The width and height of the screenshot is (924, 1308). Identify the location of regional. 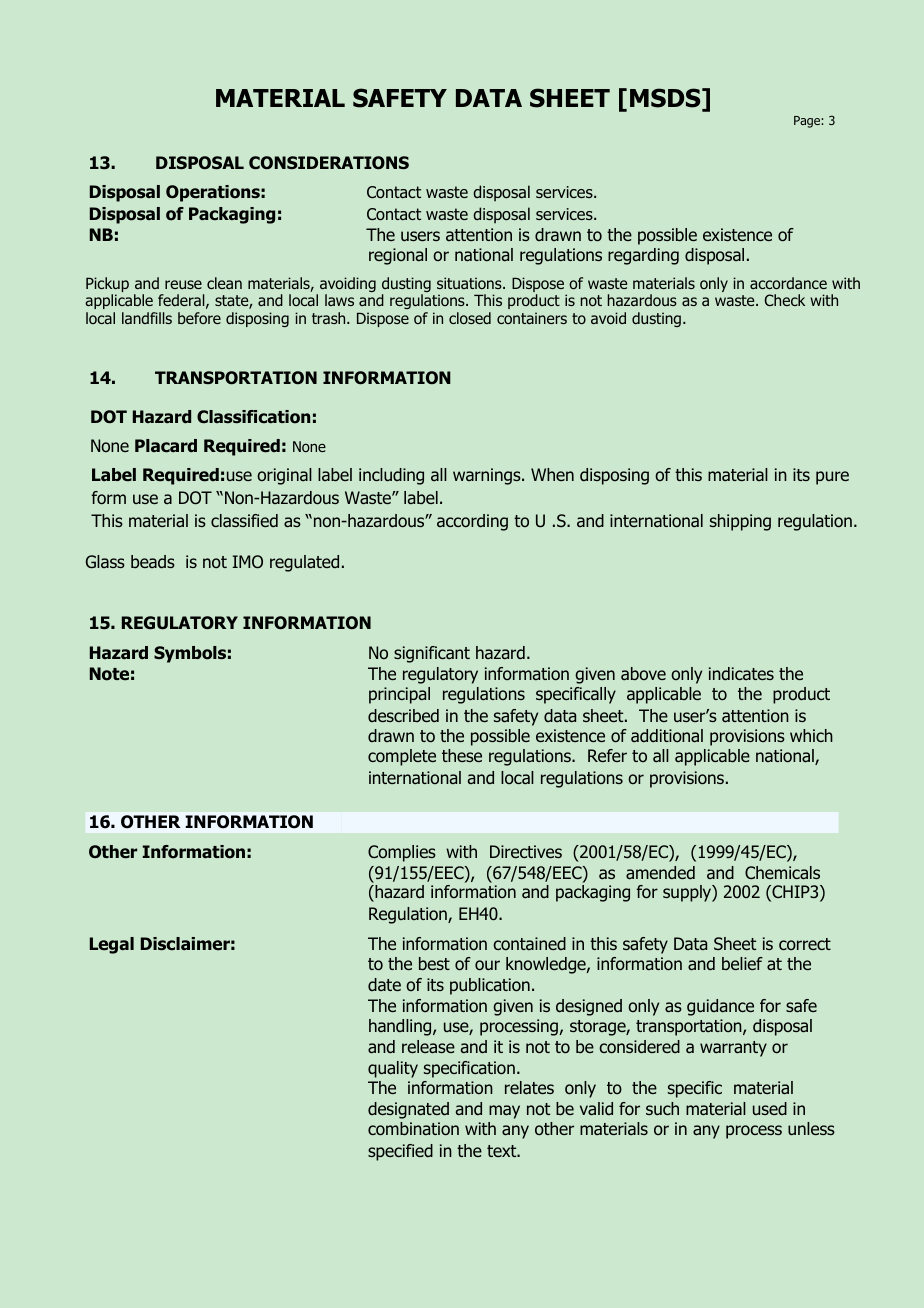
(398, 256).
